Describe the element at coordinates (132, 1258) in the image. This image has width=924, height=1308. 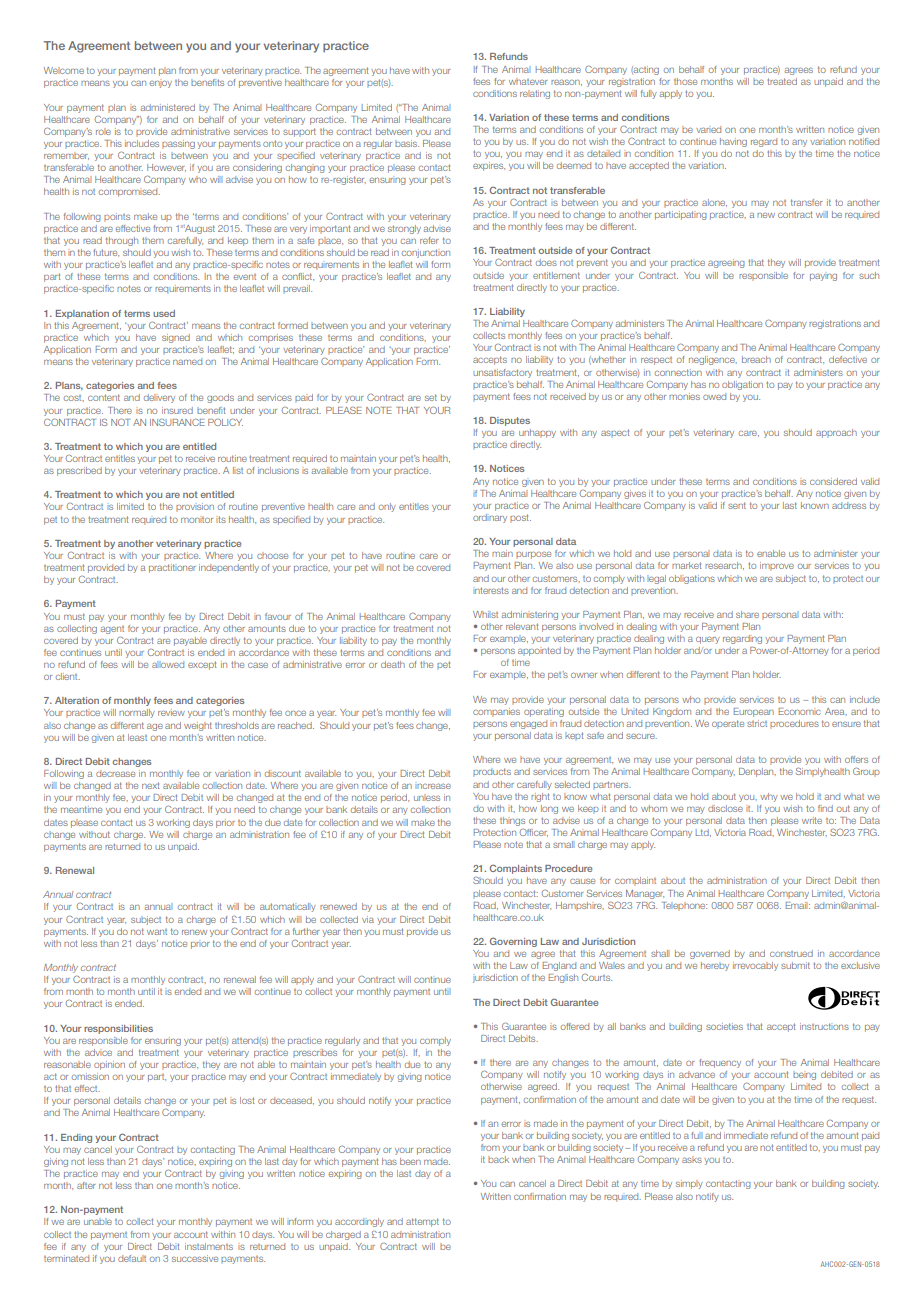
I see `default` at that location.
